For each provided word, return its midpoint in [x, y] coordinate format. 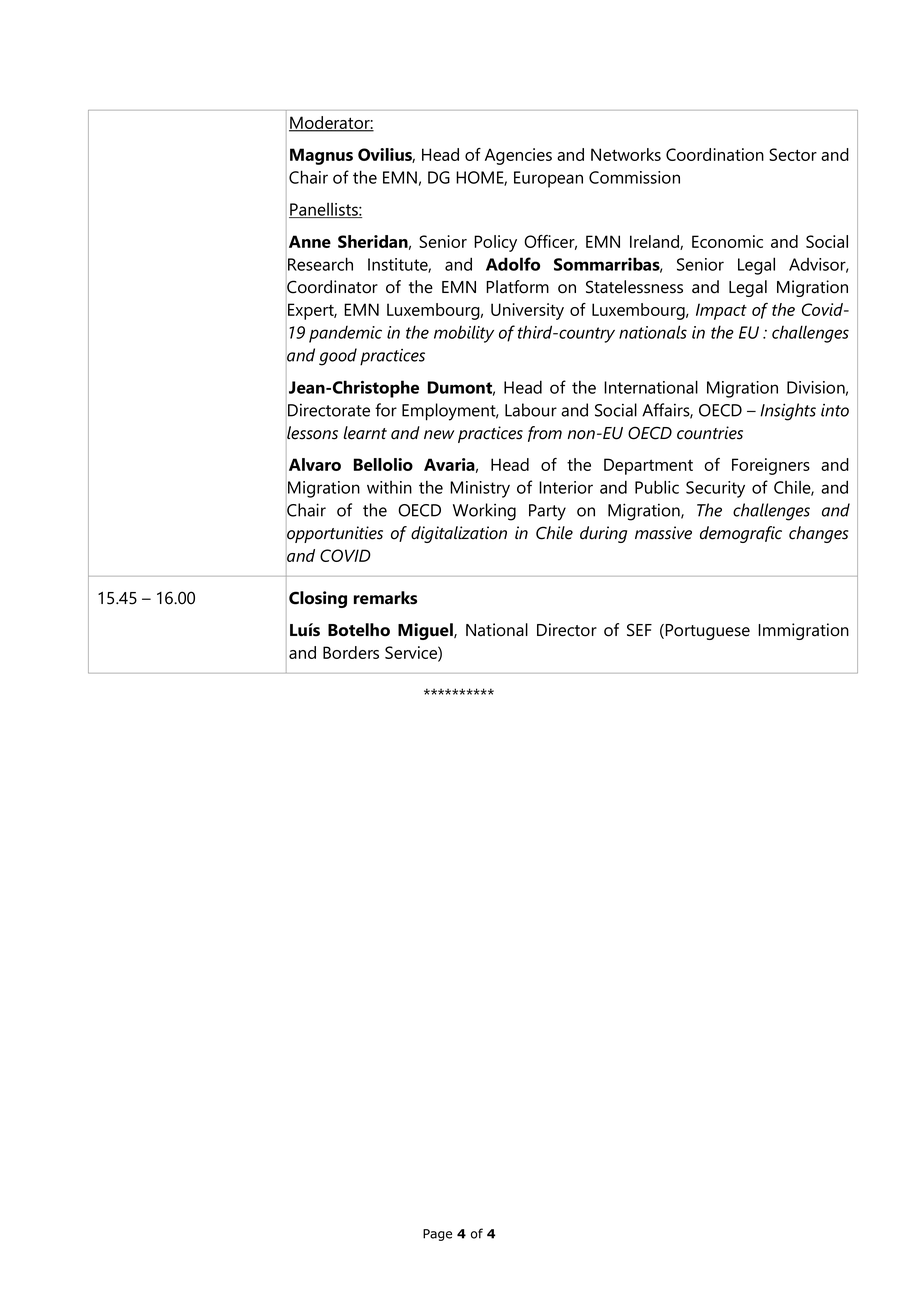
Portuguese [706, 632]
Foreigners [771, 466]
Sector [793, 154]
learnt [365, 433]
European [548, 179]
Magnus [321, 156]
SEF [639, 630]
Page [437, 1235]
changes [819, 534]
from [545, 434]
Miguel [426, 631]
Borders [351, 652]
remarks [385, 598]
